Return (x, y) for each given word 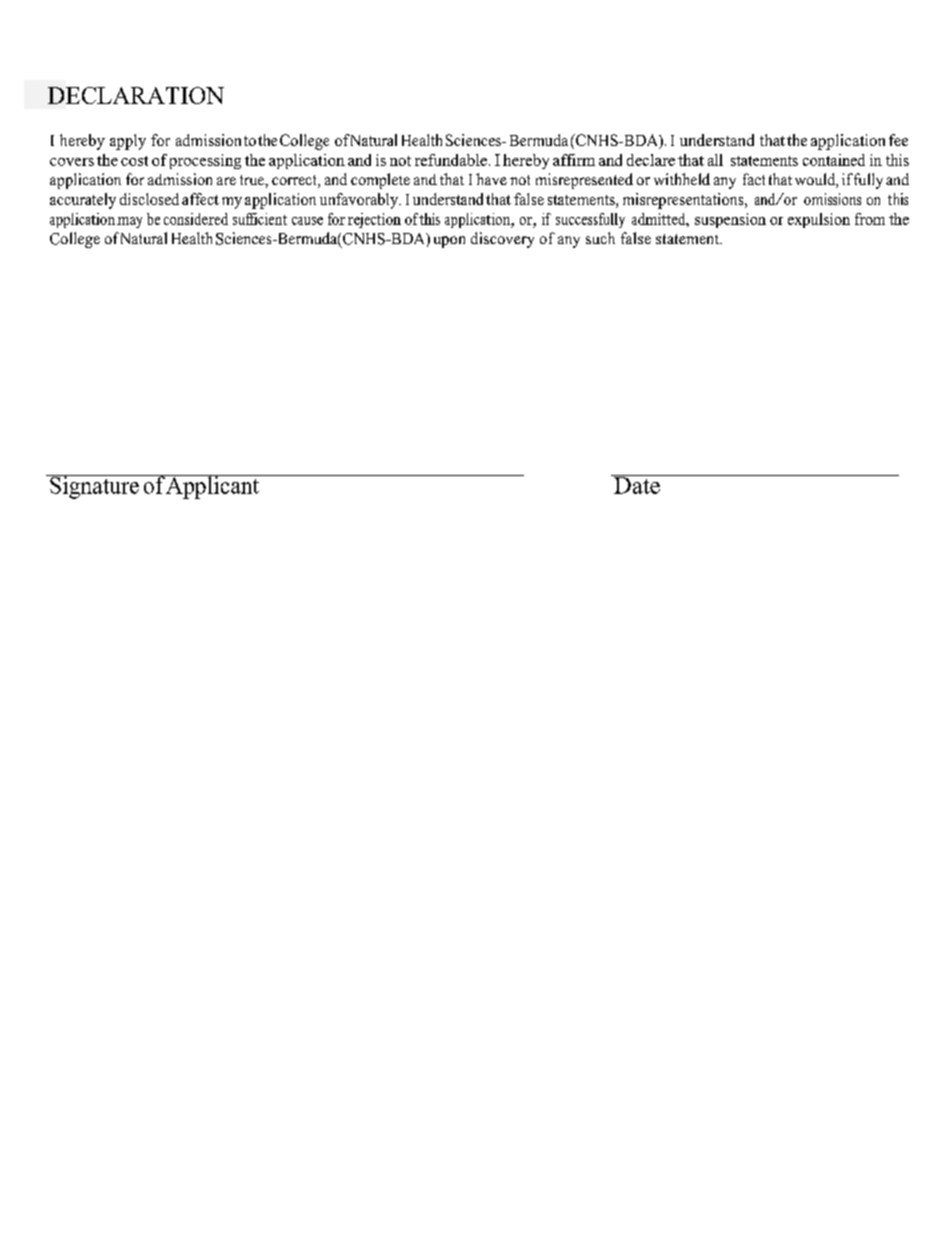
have (491, 179)
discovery (502, 240)
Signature (94, 487)
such (600, 238)
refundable (451, 160)
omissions (832, 199)
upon (449, 242)
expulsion (819, 220)
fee (898, 140)
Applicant (213, 487)
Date (637, 484)
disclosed (149, 199)
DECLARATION (136, 95)
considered (196, 219)
